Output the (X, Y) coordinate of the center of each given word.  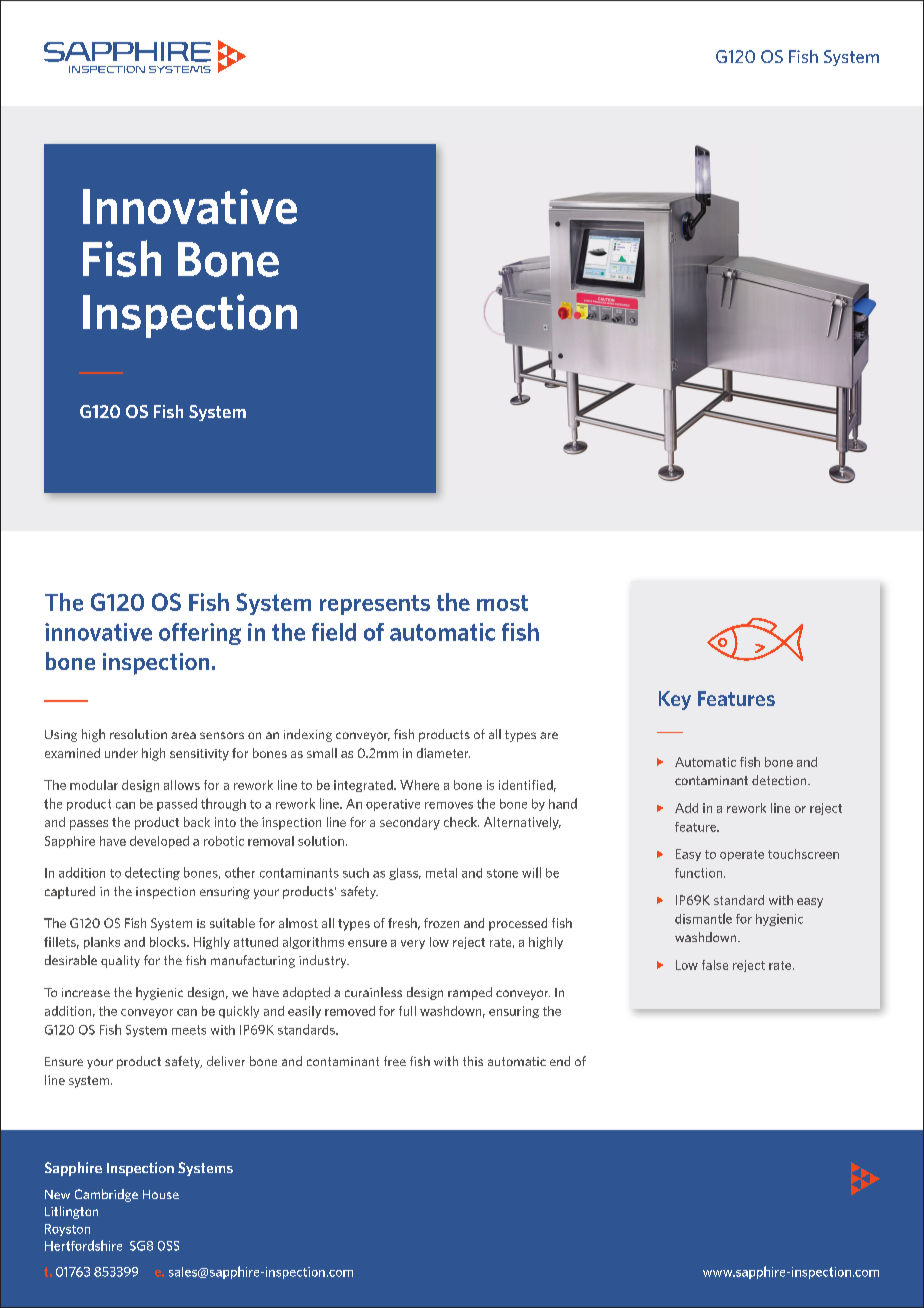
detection (780, 780)
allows (182, 785)
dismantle (703, 918)
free (395, 1061)
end (560, 1061)
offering (200, 634)
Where (419, 785)
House (161, 1194)
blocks (169, 942)
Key (675, 700)
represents (375, 605)
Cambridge (106, 1195)
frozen (441, 923)
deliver (226, 1061)
